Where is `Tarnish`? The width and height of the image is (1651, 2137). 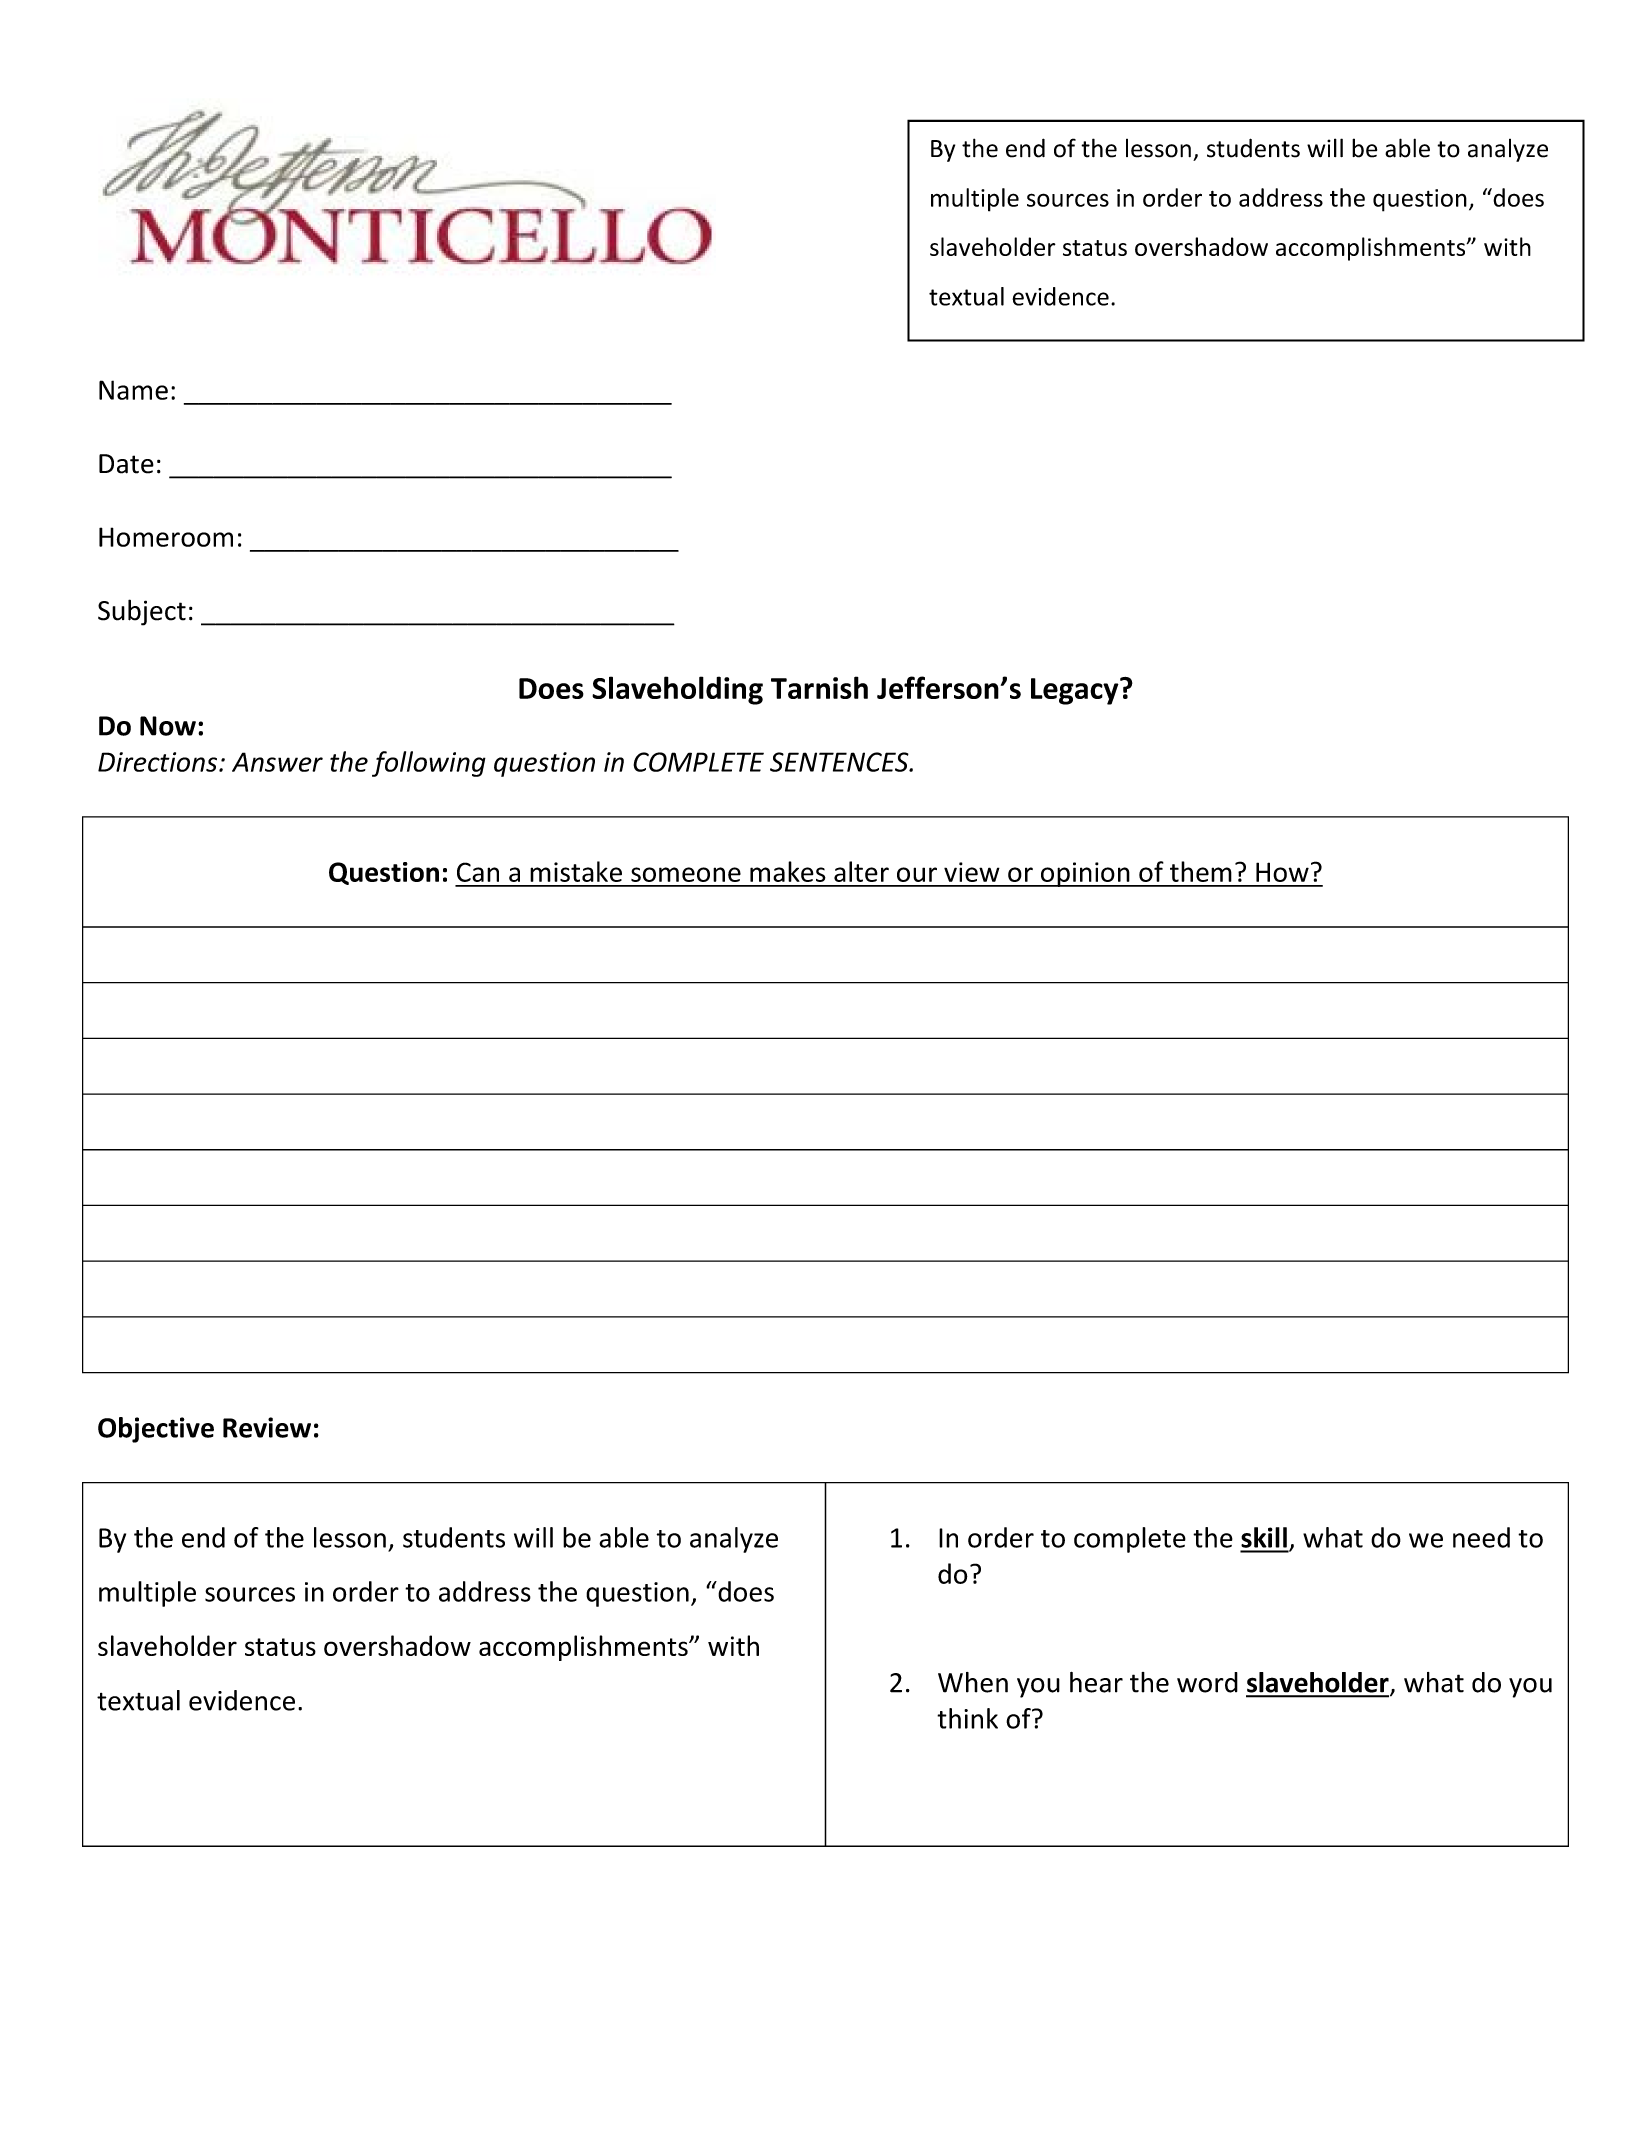 Tarnish is located at coordinates (819, 687).
